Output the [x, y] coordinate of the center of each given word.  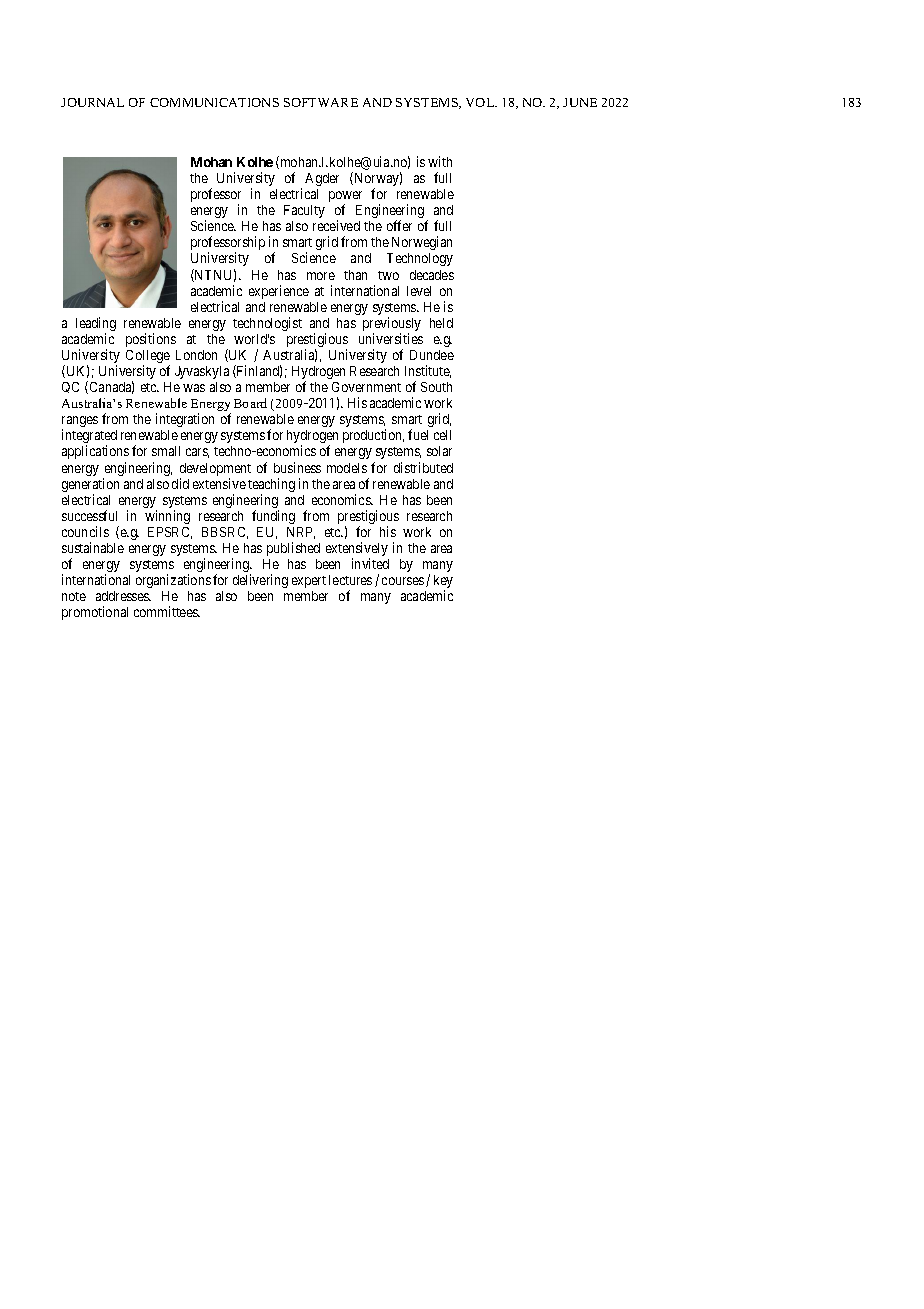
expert [309, 582]
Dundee [432, 355]
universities [391, 338]
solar [439, 451]
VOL [481, 102]
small [166, 451]
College [148, 358]
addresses [123, 596]
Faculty [304, 211]
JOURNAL [92, 102]
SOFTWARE [321, 102]
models [347, 468]
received [336, 225]
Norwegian [422, 243]
